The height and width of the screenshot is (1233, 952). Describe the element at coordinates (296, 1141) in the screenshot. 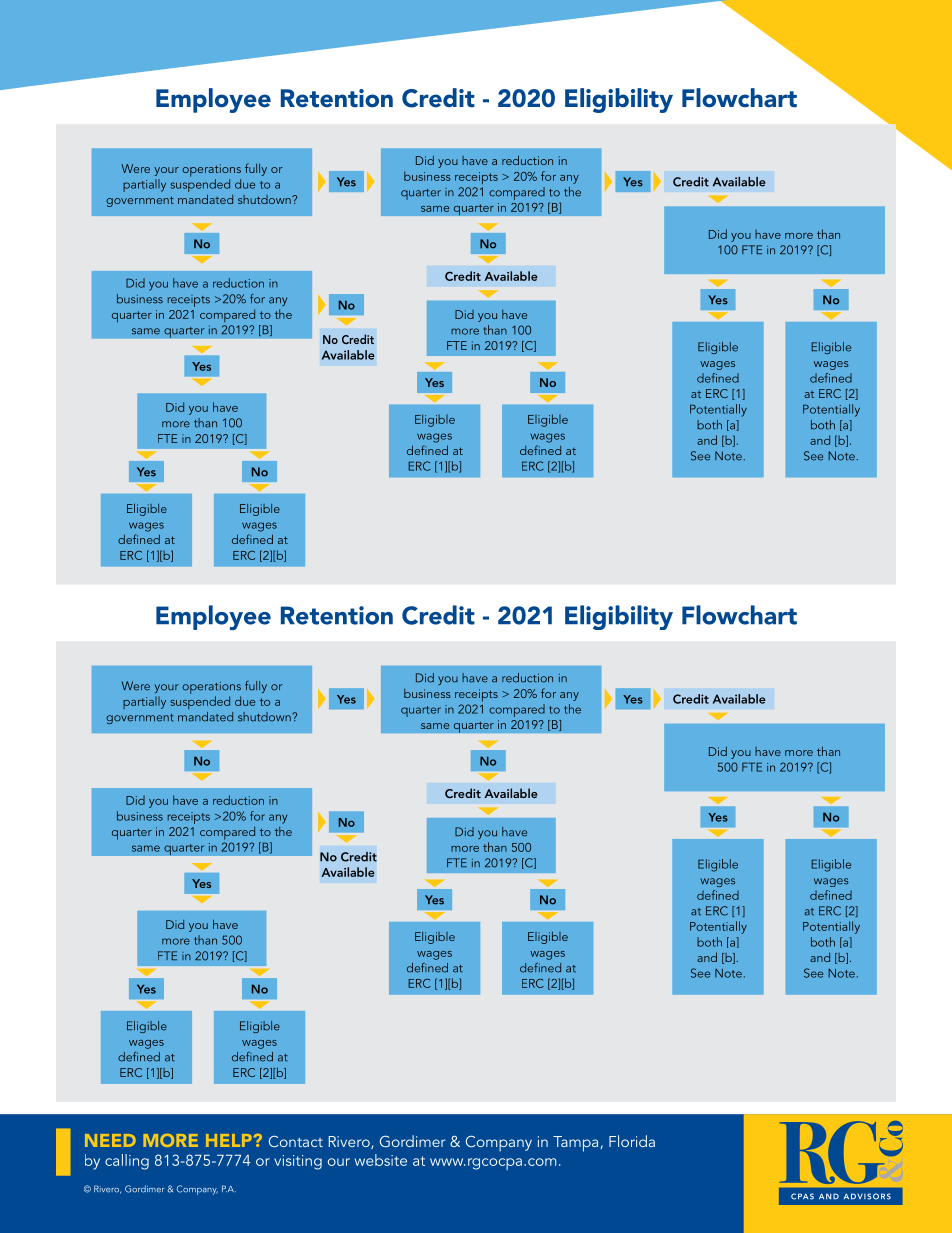

I see `Contact` at that location.
